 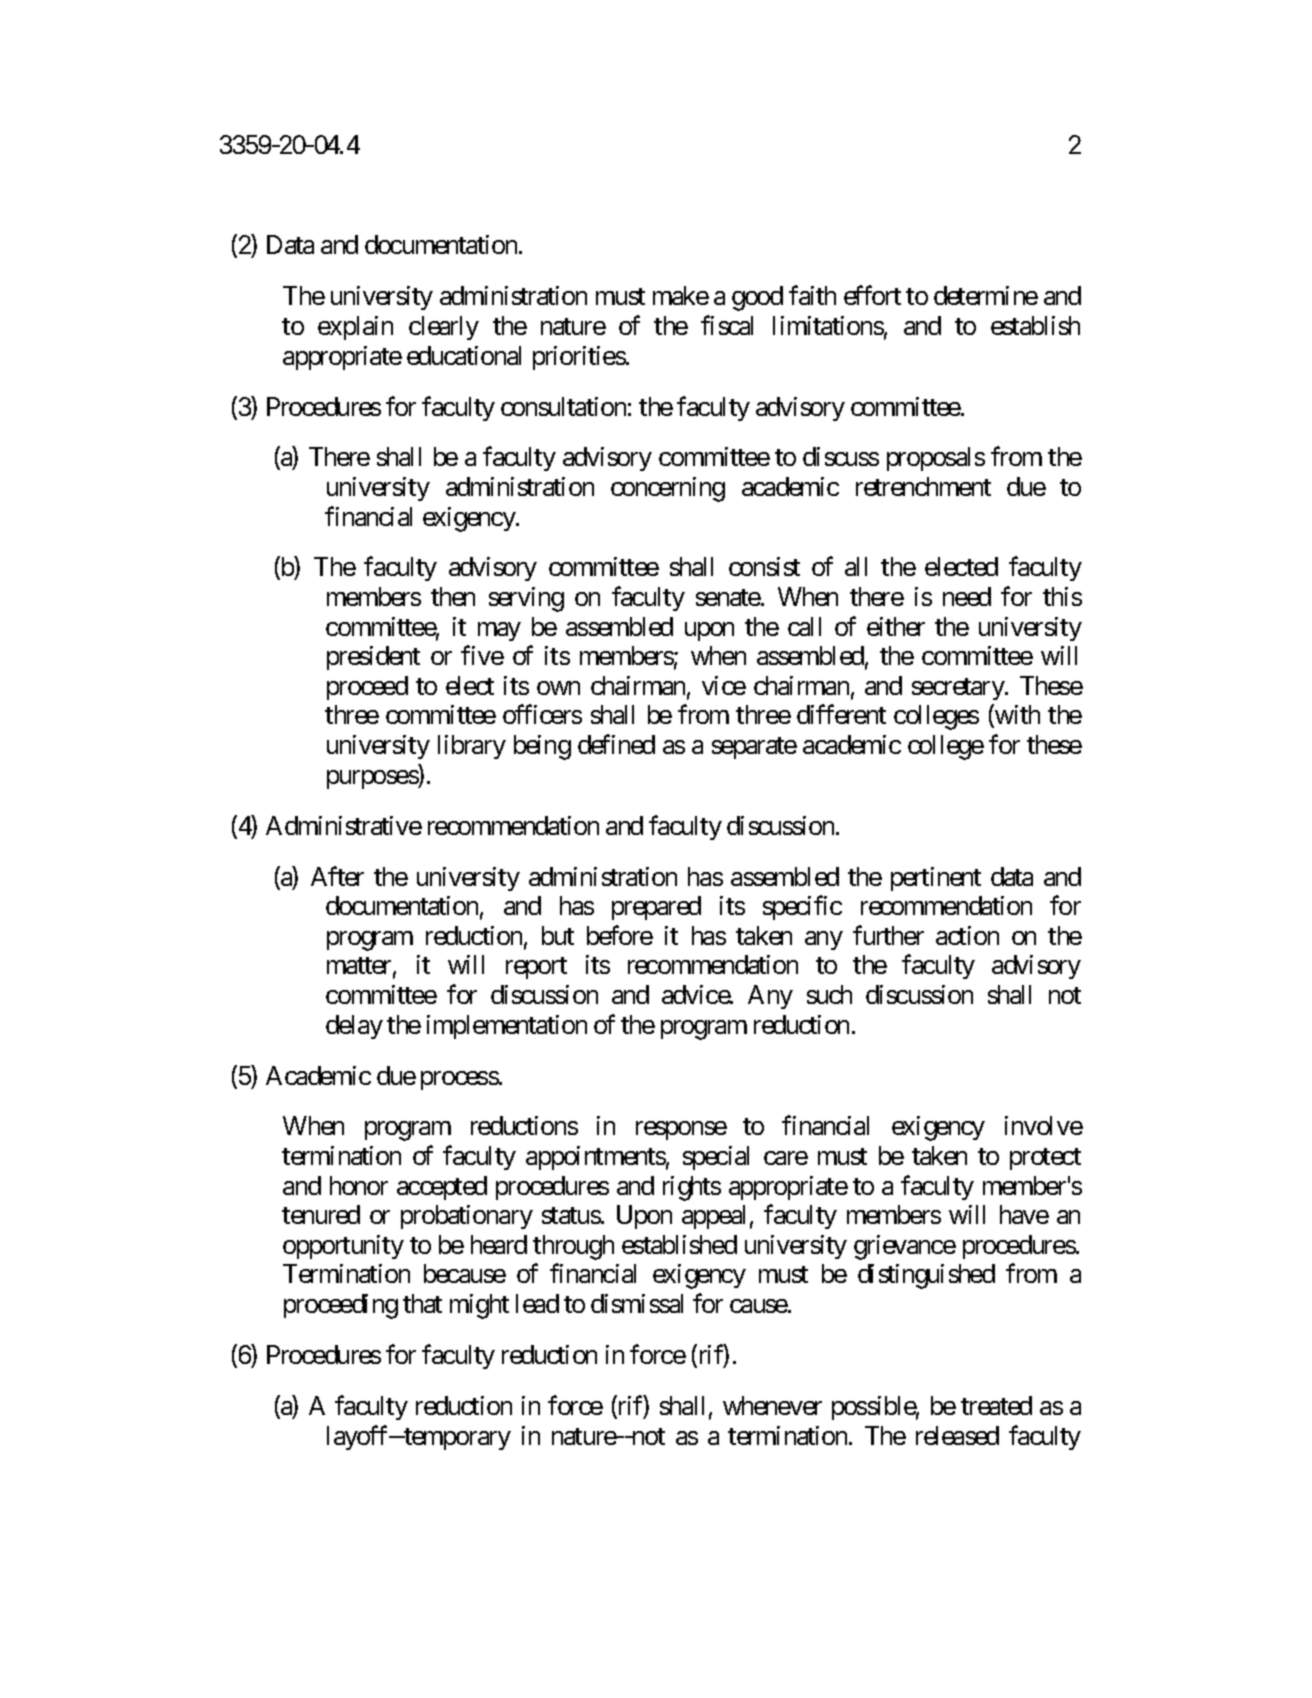 What do you see at coordinates (444, 328) in the image?
I see `clearly` at bounding box center [444, 328].
